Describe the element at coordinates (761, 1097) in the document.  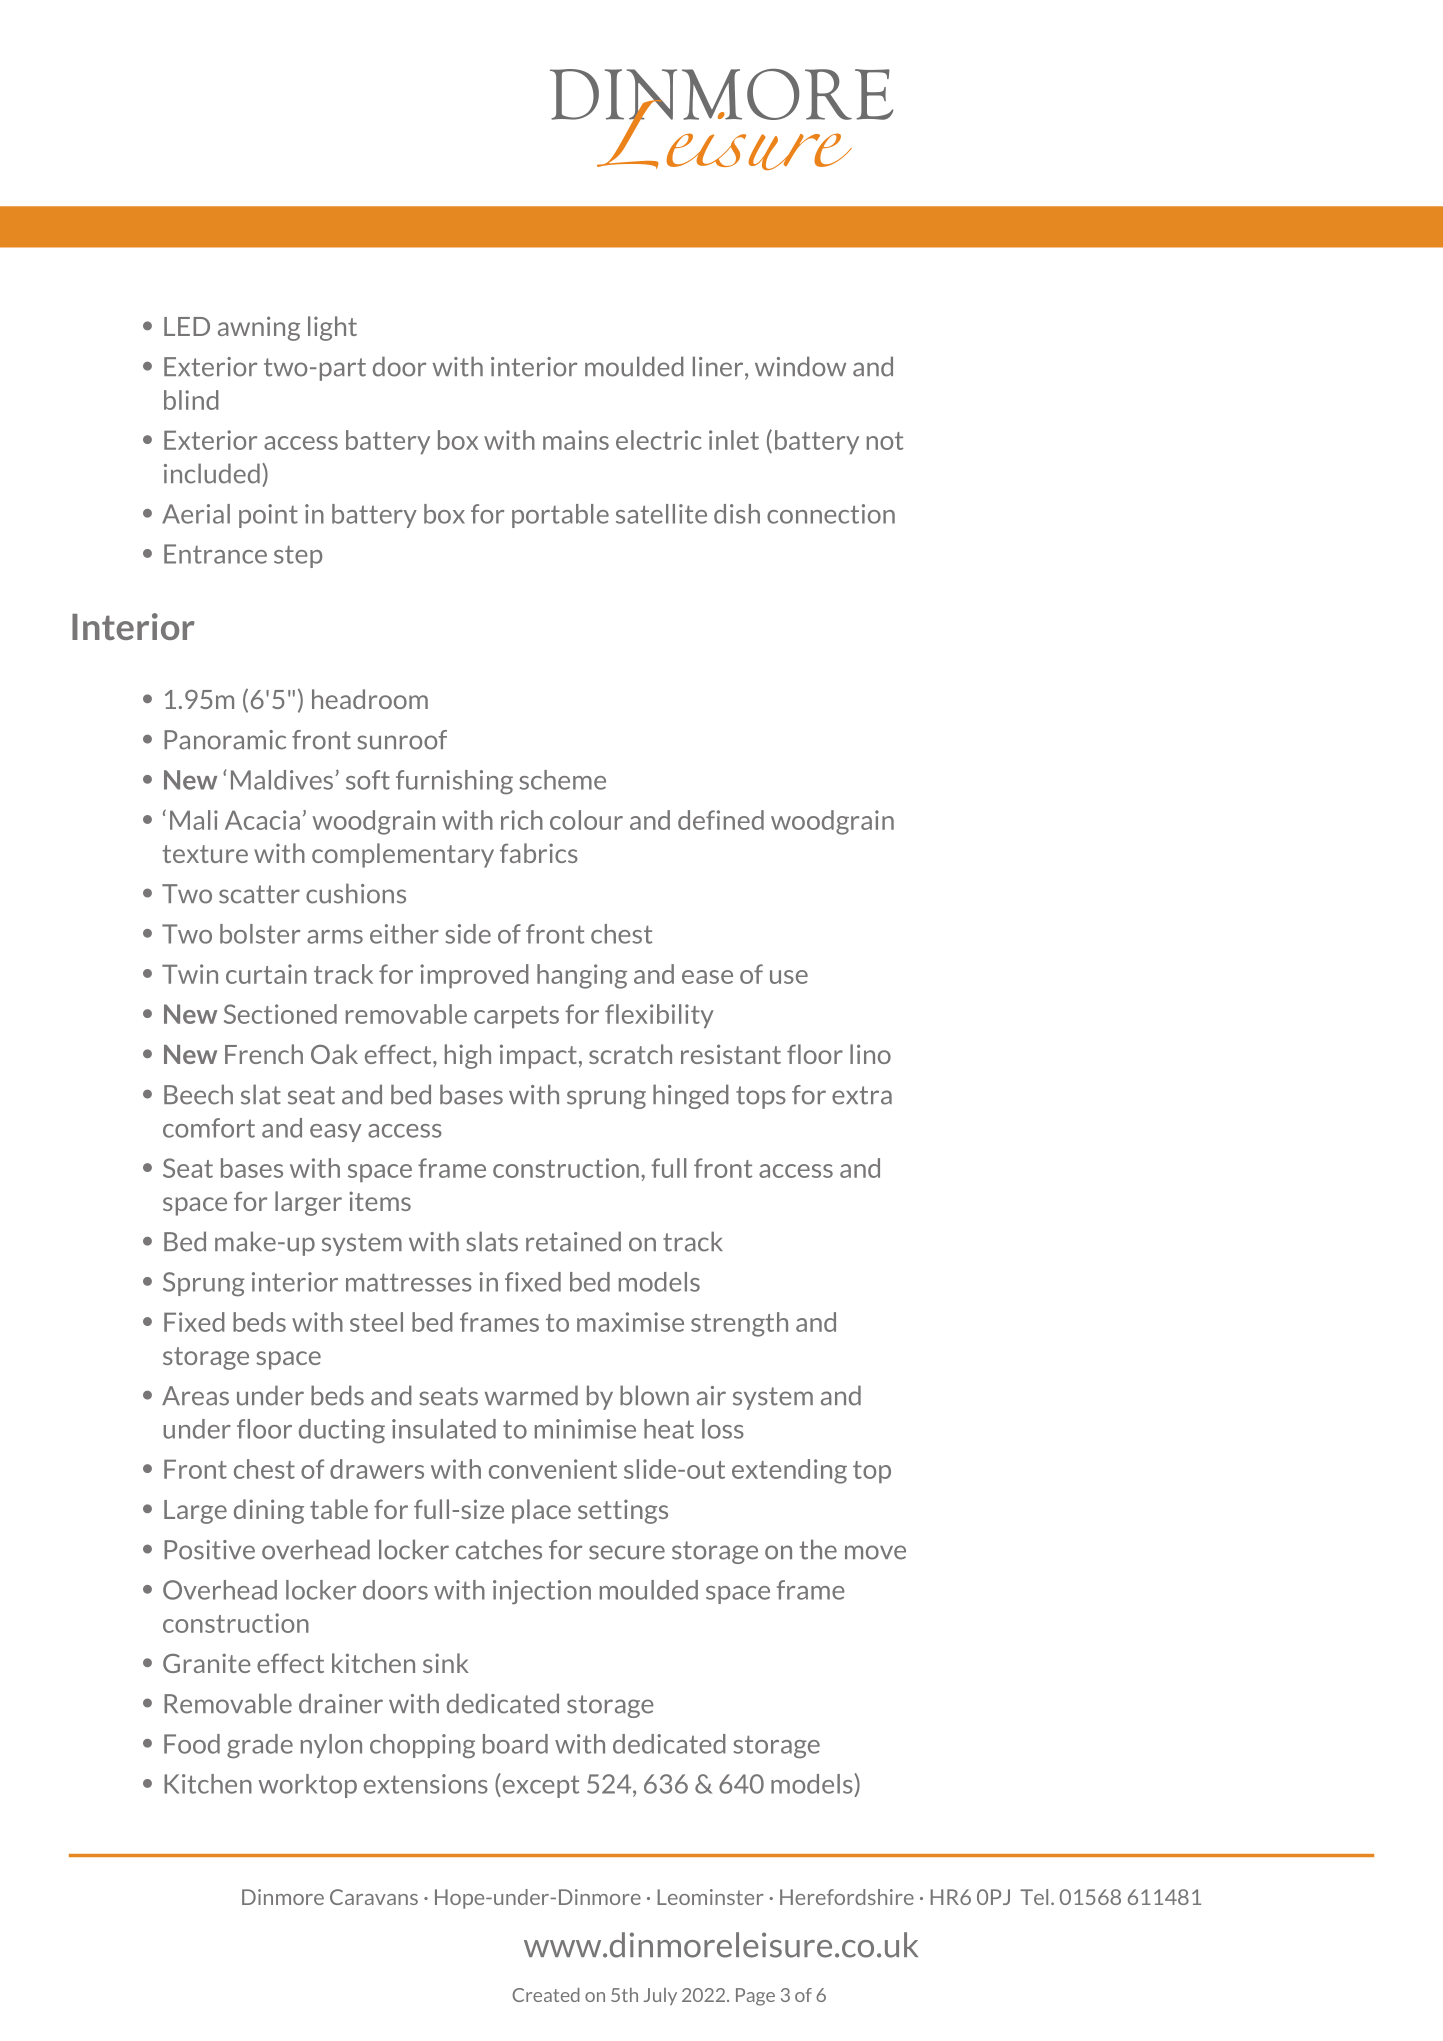
I see `tops` at that location.
